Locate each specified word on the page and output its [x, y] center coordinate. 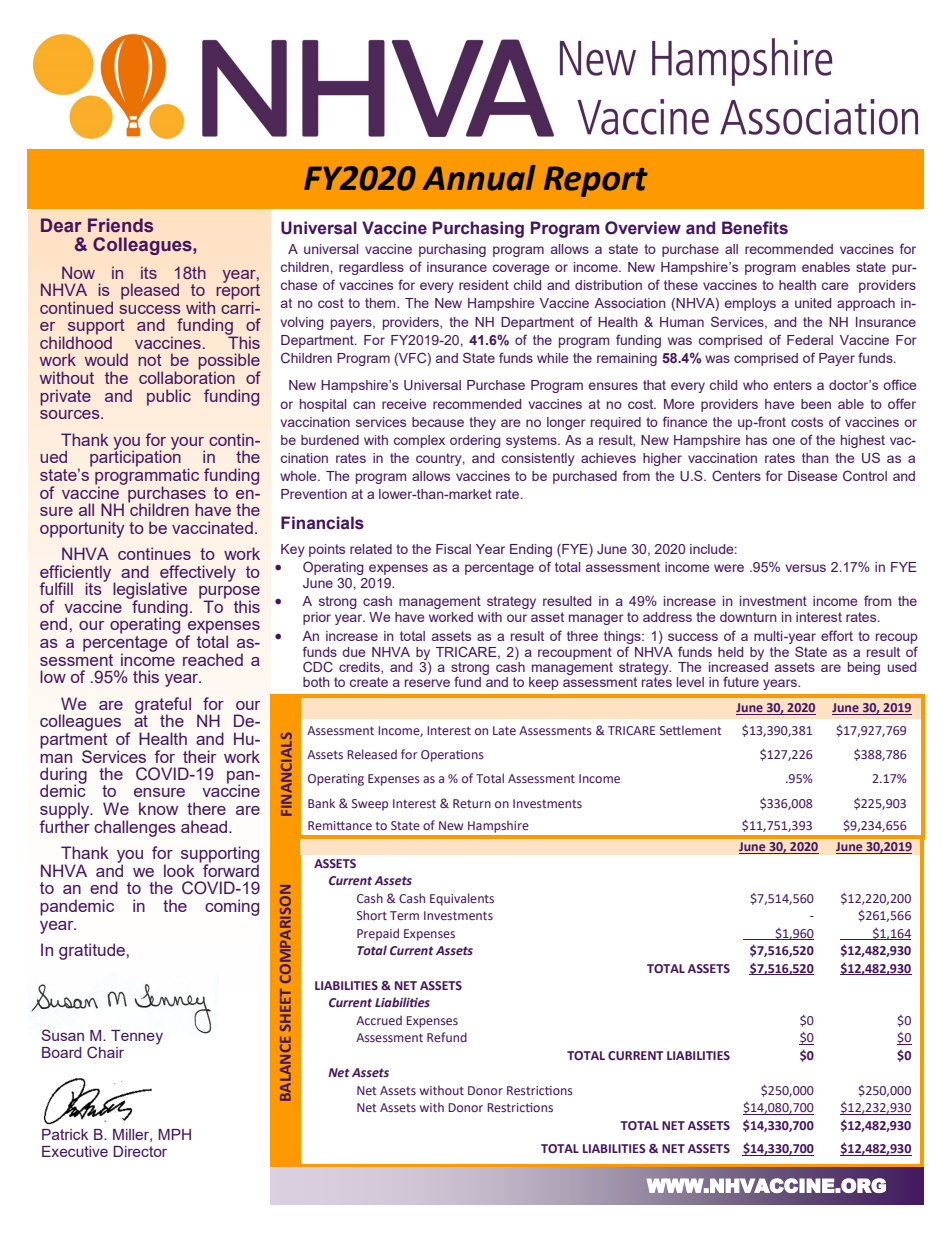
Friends [120, 225]
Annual [479, 178]
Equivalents [462, 899]
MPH [174, 1134]
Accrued [379, 1020]
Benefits [755, 228]
